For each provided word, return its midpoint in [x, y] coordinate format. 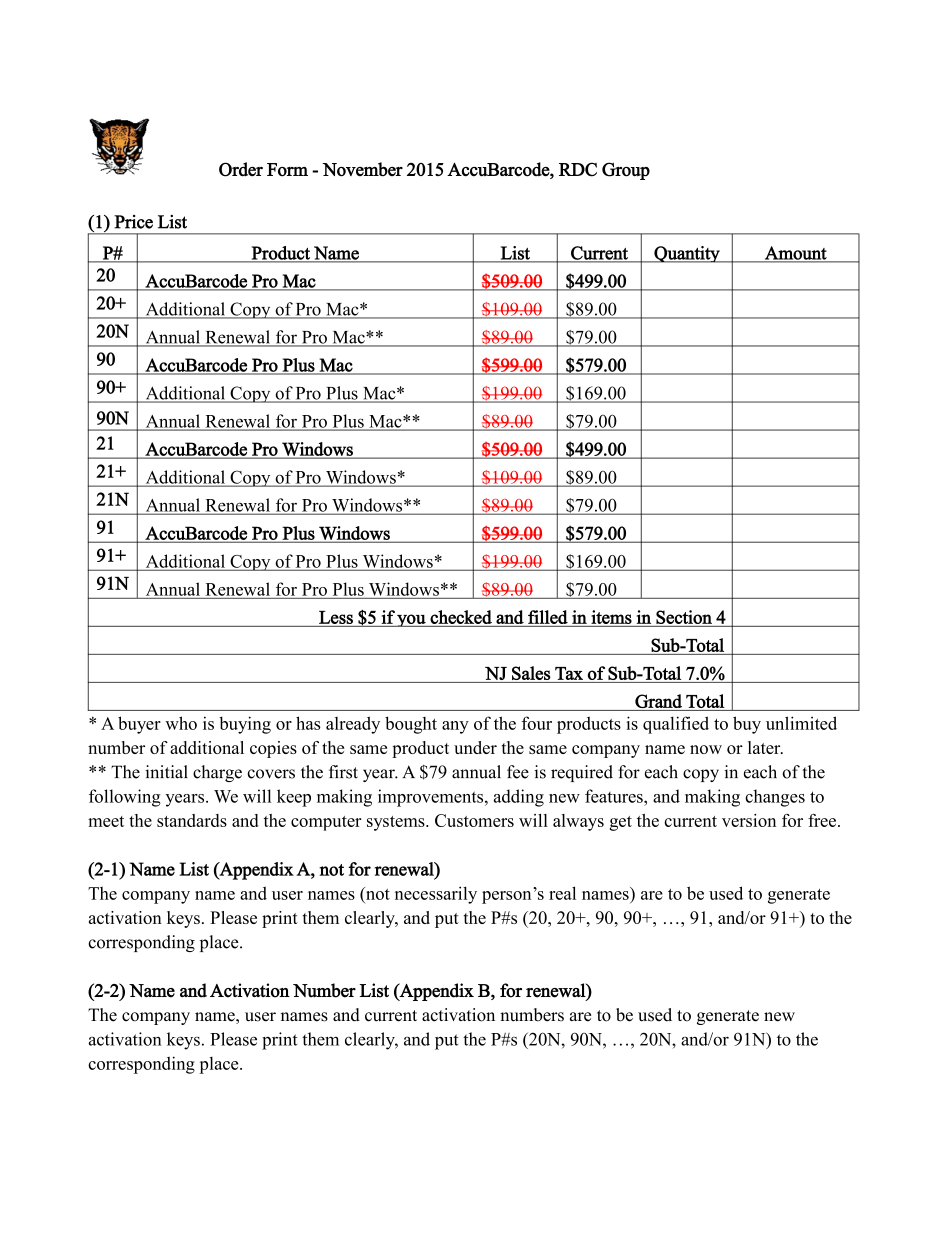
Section [684, 617]
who [181, 723]
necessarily [436, 895]
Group [626, 171]
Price [133, 222]
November [362, 169]
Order [241, 169]
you [412, 620]
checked [461, 617]
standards [192, 820]
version [749, 820]
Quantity [687, 254]
